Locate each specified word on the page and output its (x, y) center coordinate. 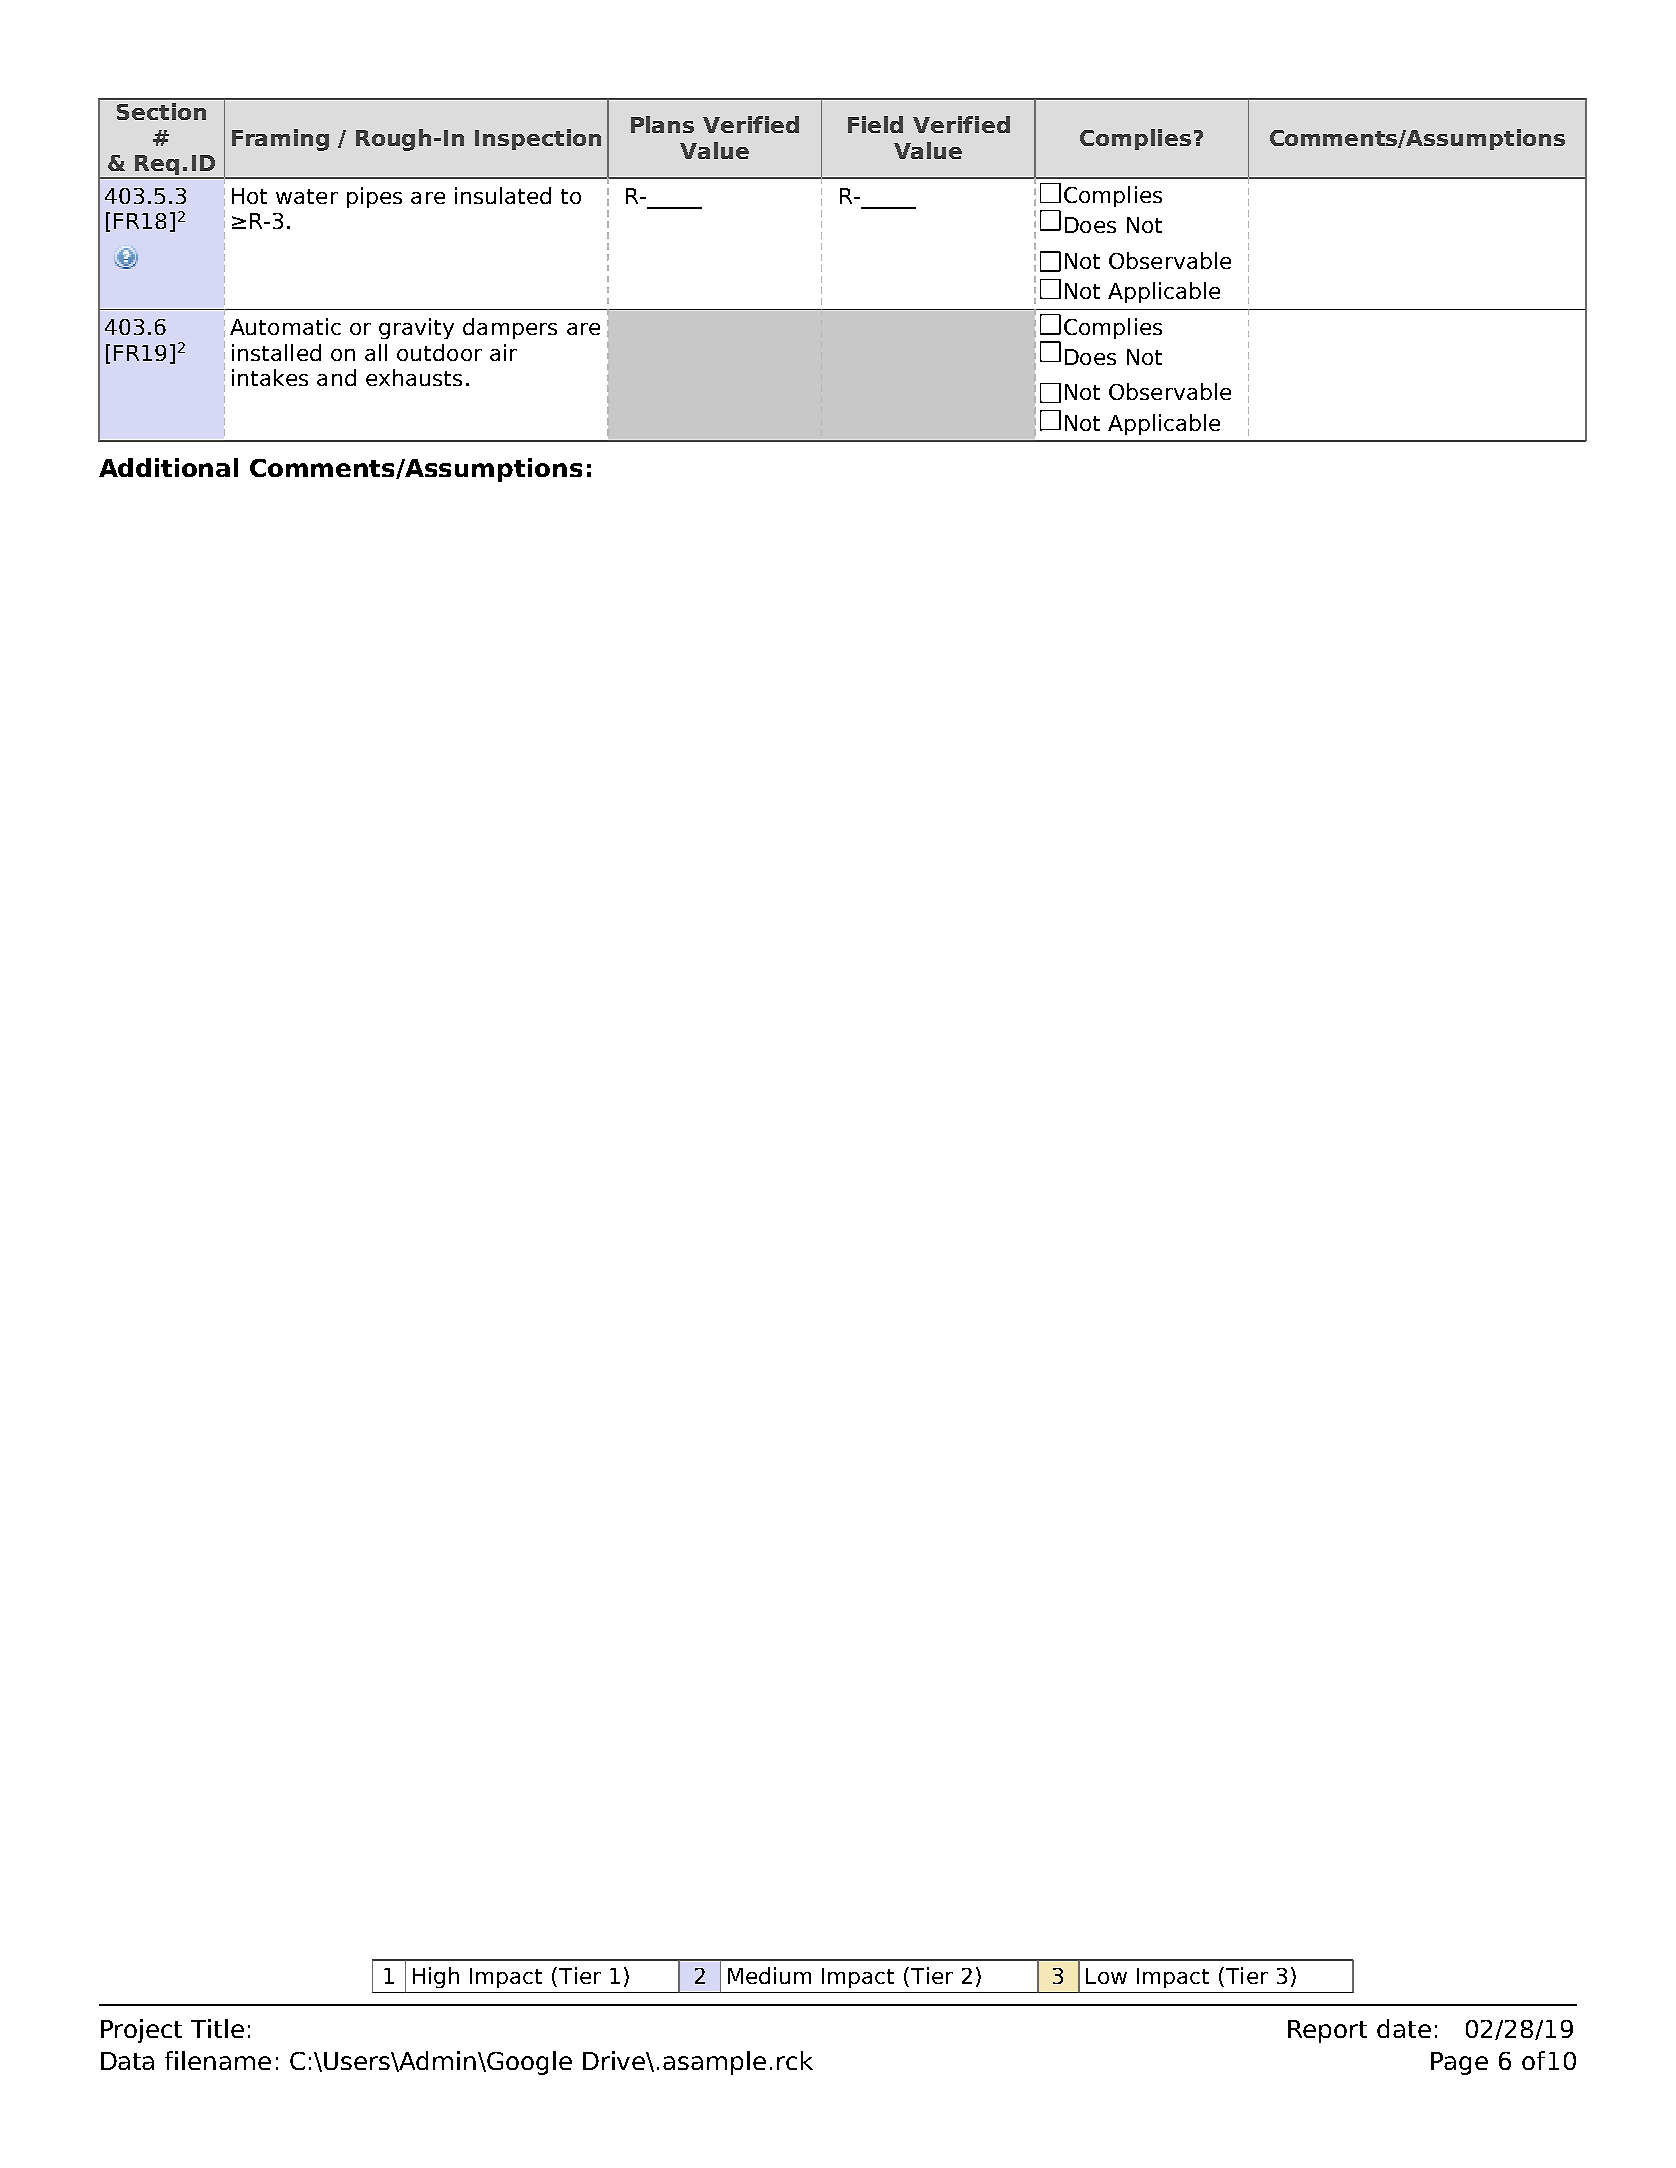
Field (875, 124)
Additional (168, 467)
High (436, 1977)
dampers (510, 328)
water (307, 196)
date (1404, 2028)
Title (217, 2028)
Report (1327, 2031)
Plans (662, 124)
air (503, 352)
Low (1106, 1976)
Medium (769, 1975)
